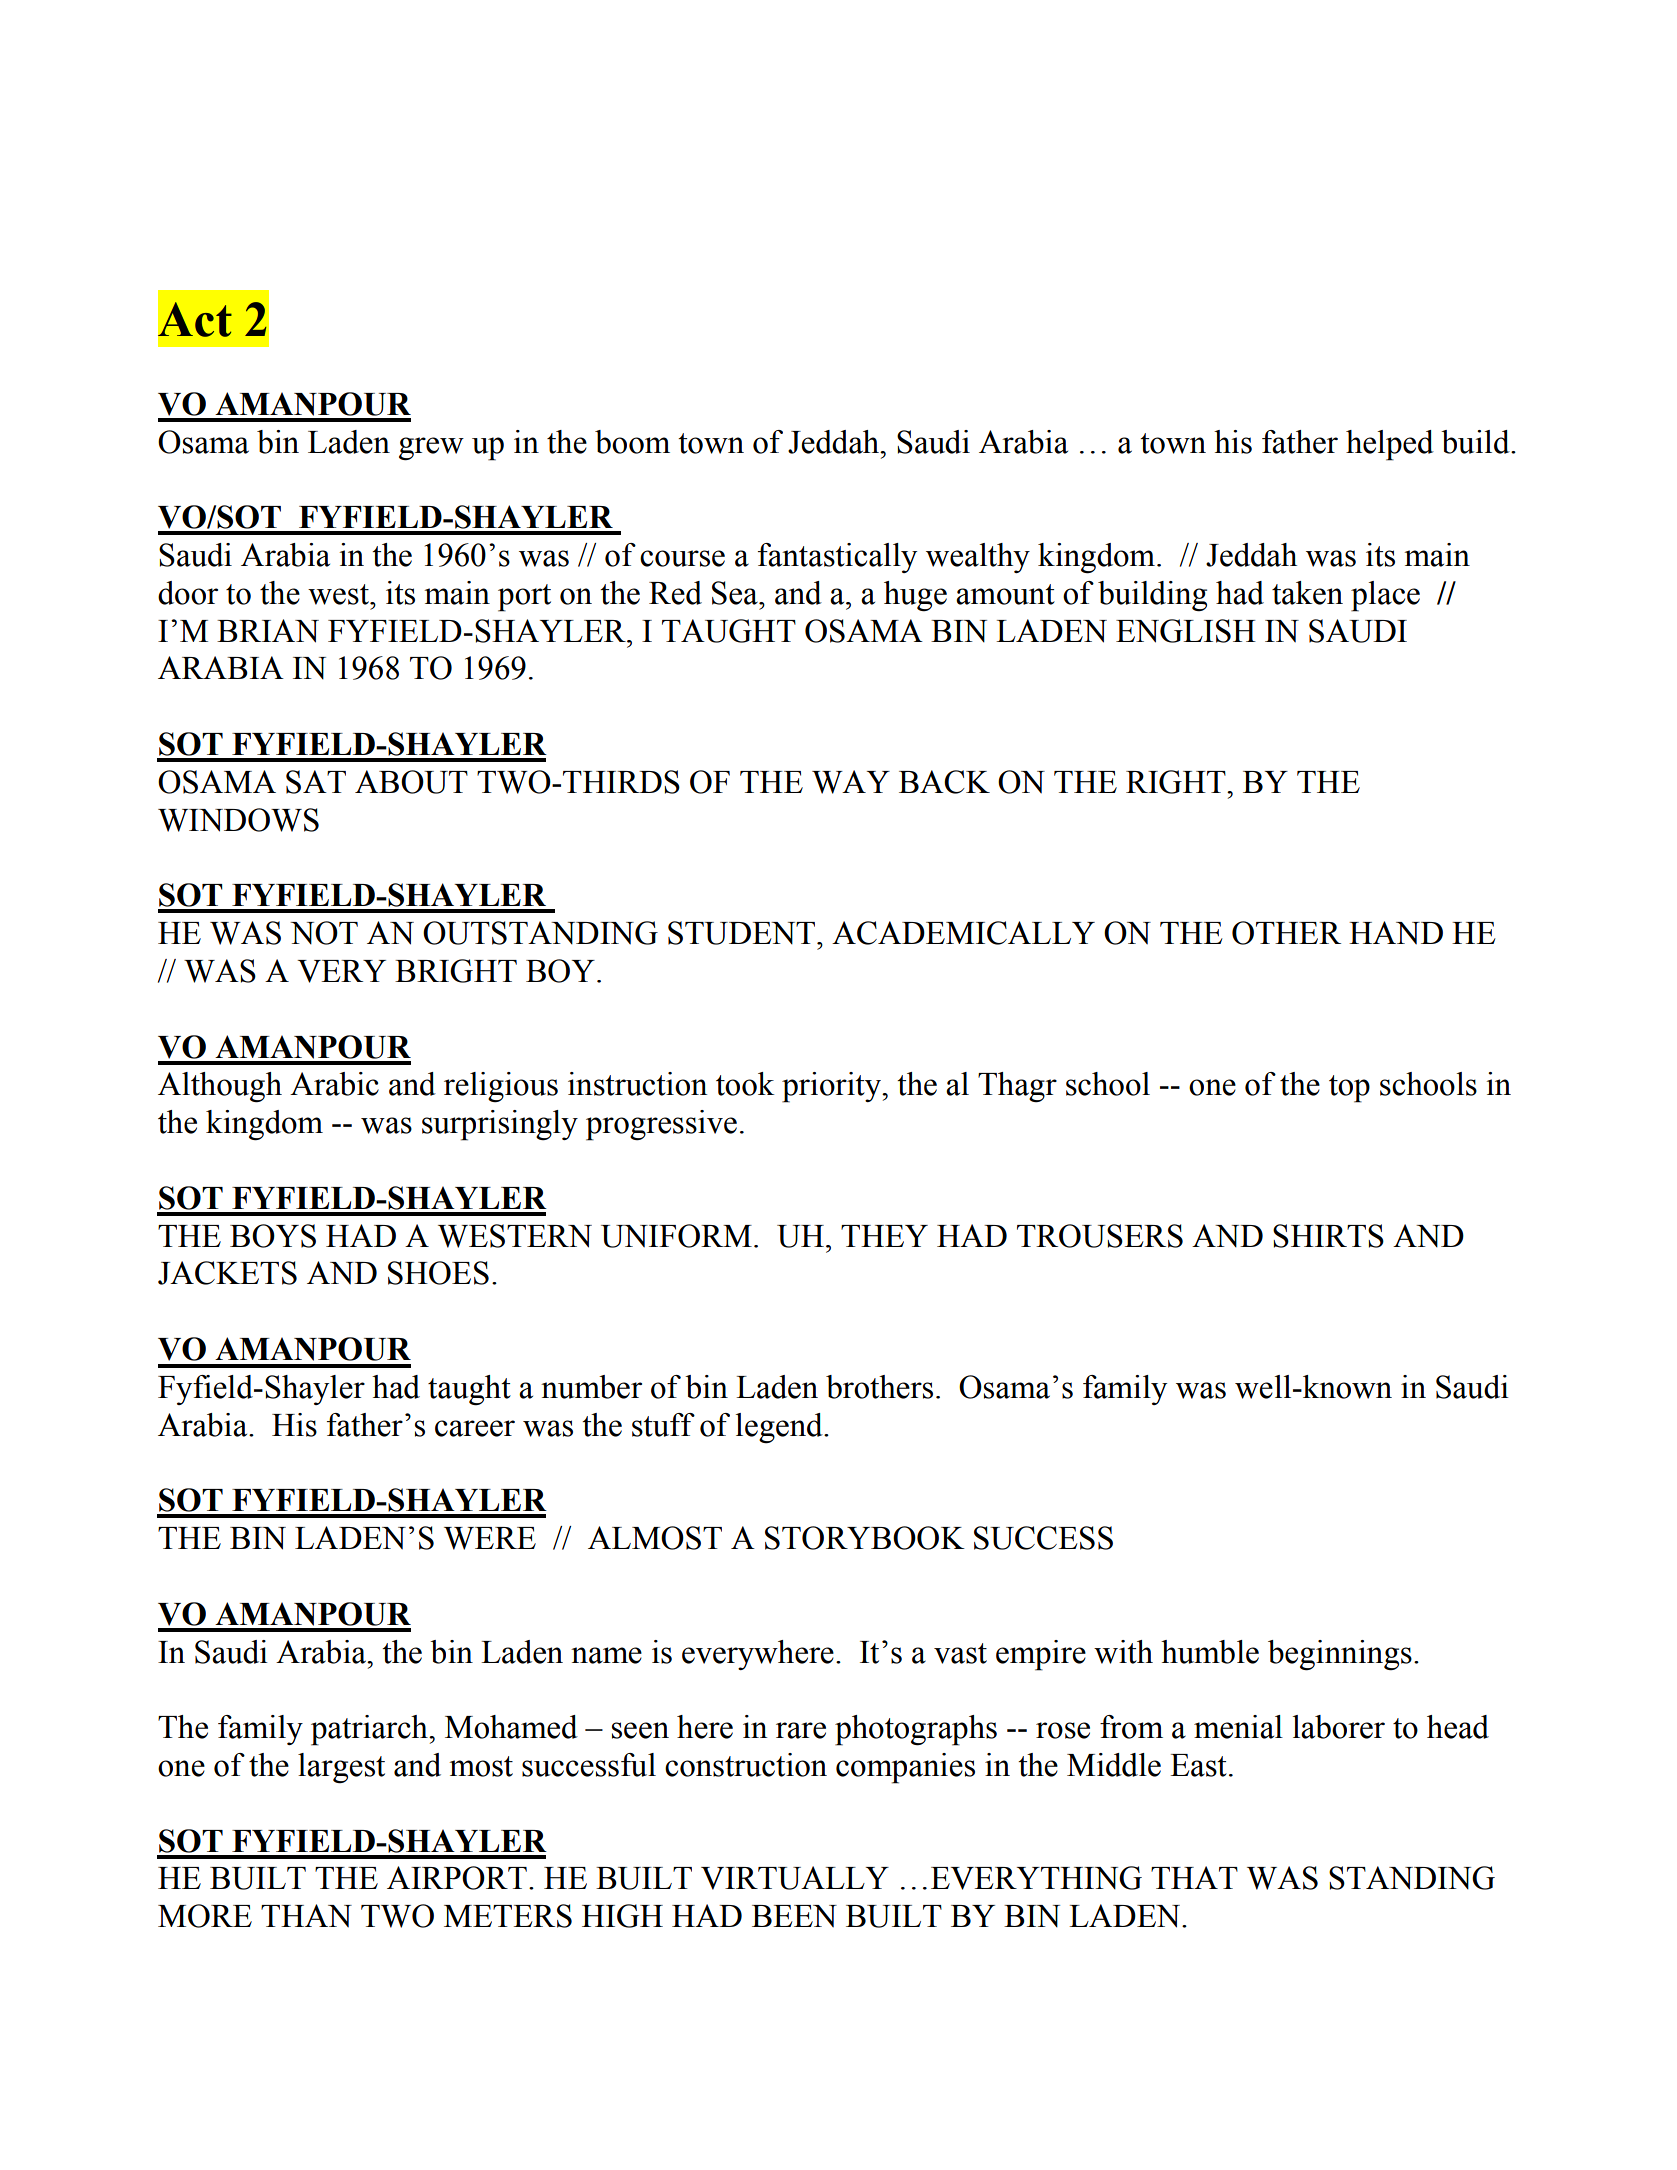  What do you see at coordinates (1340, 1655) in the screenshot?
I see `beginnings` at bounding box center [1340, 1655].
